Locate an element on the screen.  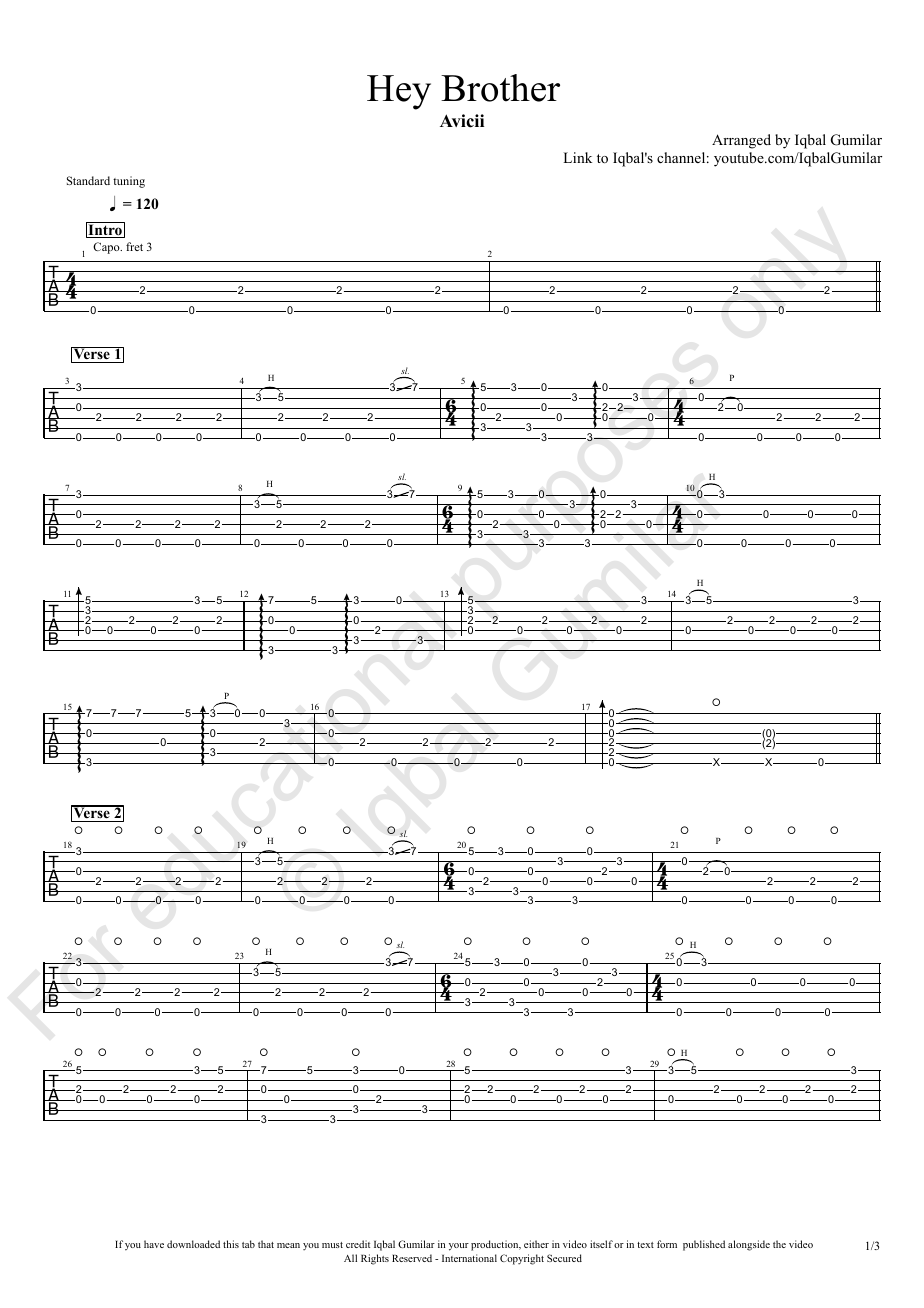
Arranged is located at coordinates (741, 141).
